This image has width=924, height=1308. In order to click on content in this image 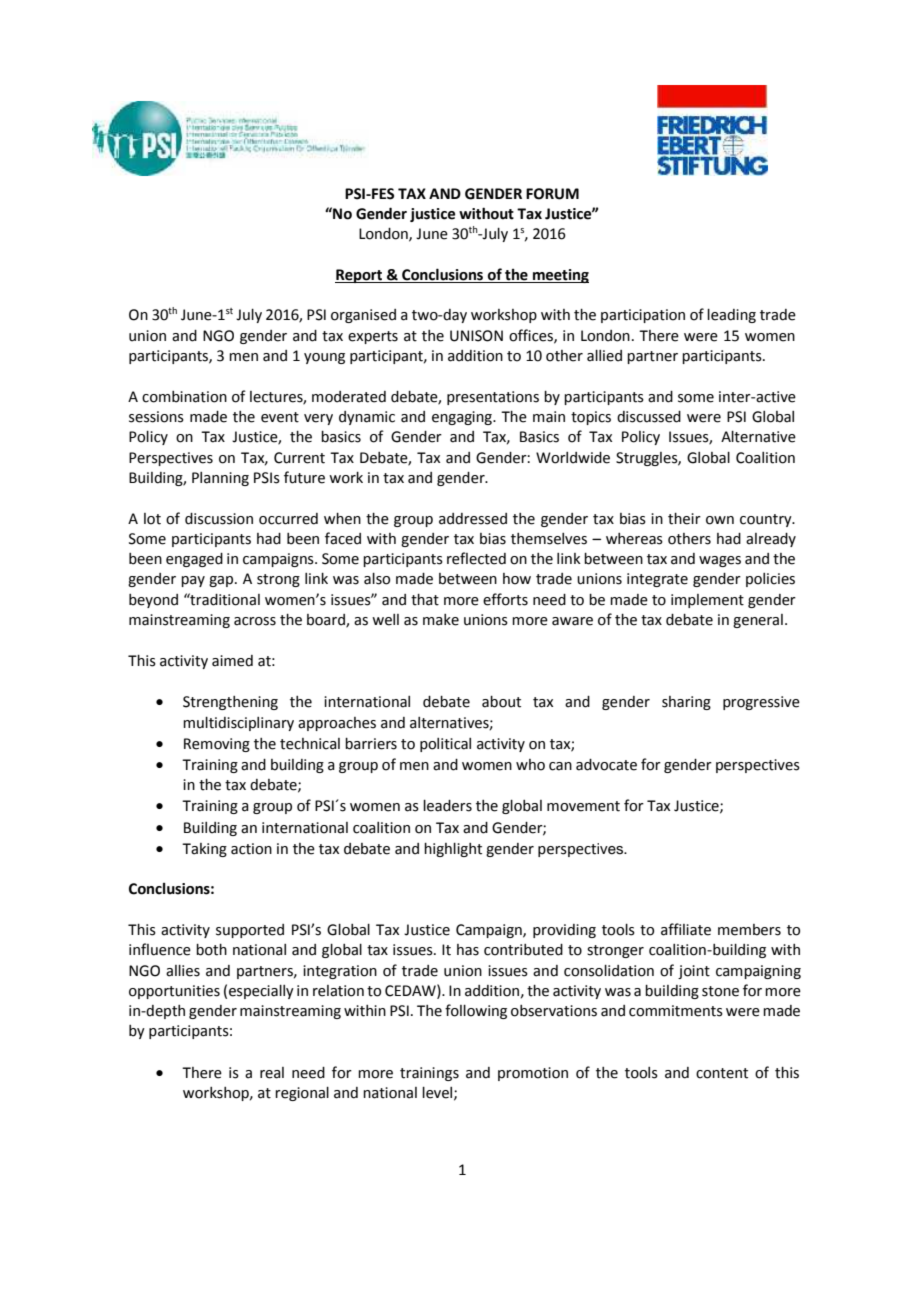, I will do `click(722, 1073)`.
